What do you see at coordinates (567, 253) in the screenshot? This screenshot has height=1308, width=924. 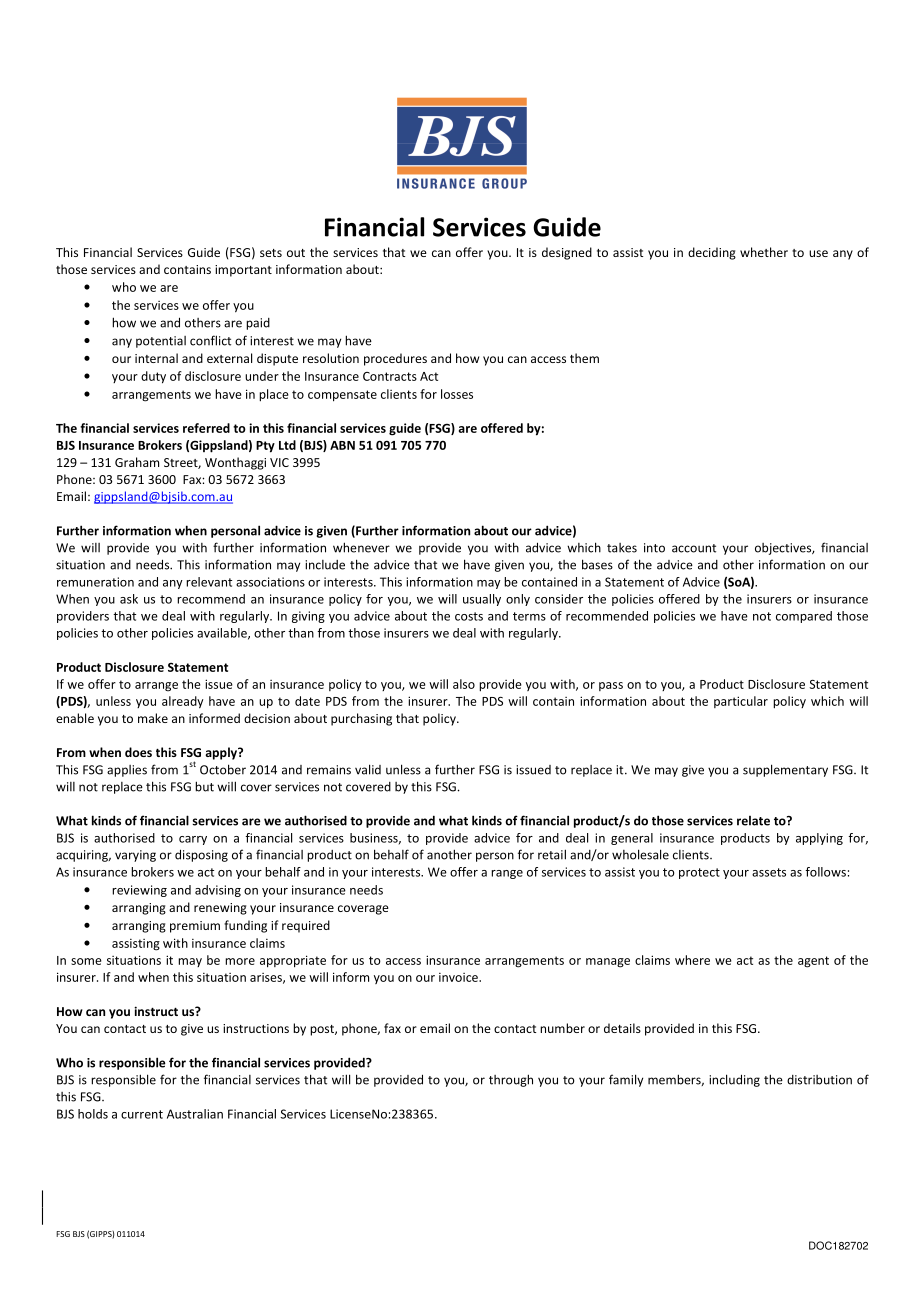 I see `designed` at bounding box center [567, 253].
